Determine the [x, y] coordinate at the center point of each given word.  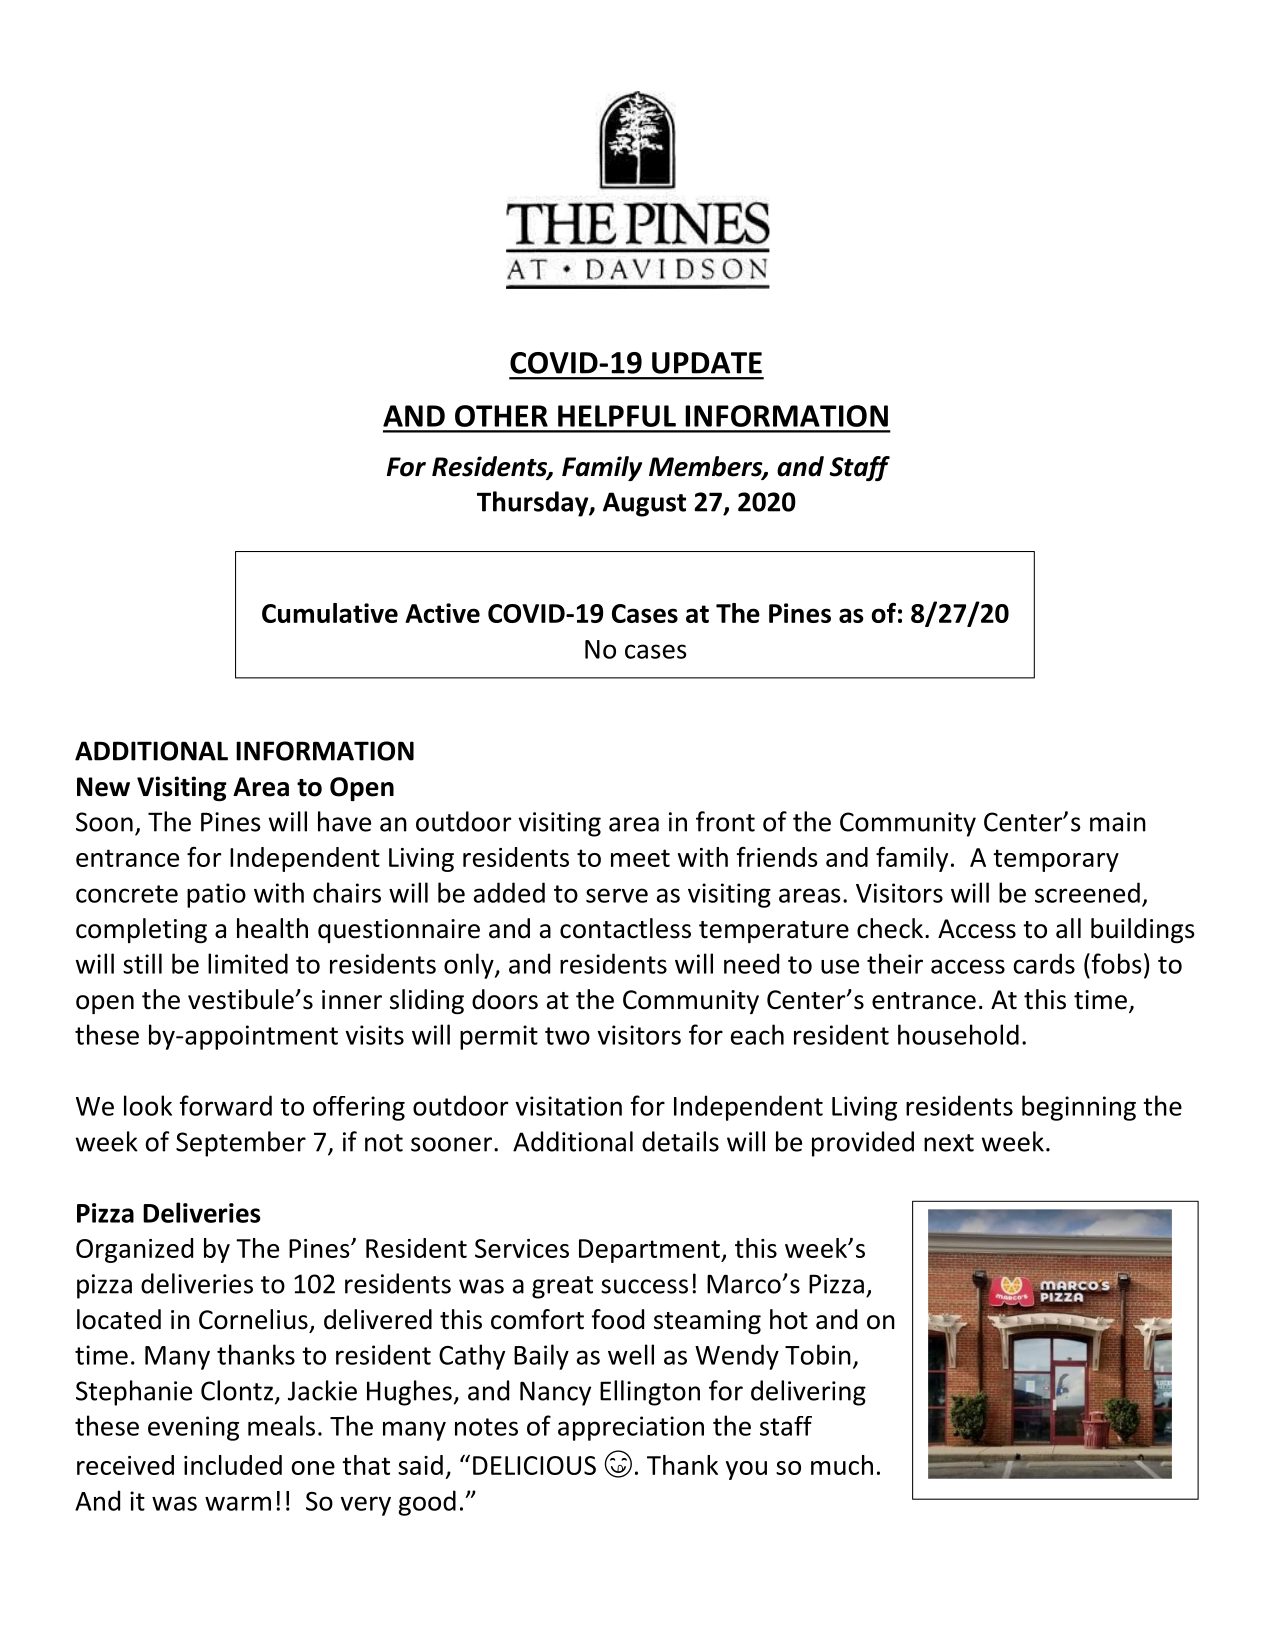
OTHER [501, 416]
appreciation [631, 1428]
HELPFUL [617, 416]
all [1068, 928]
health [272, 928]
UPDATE [707, 363]
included [233, 1465]
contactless [625, 928]
